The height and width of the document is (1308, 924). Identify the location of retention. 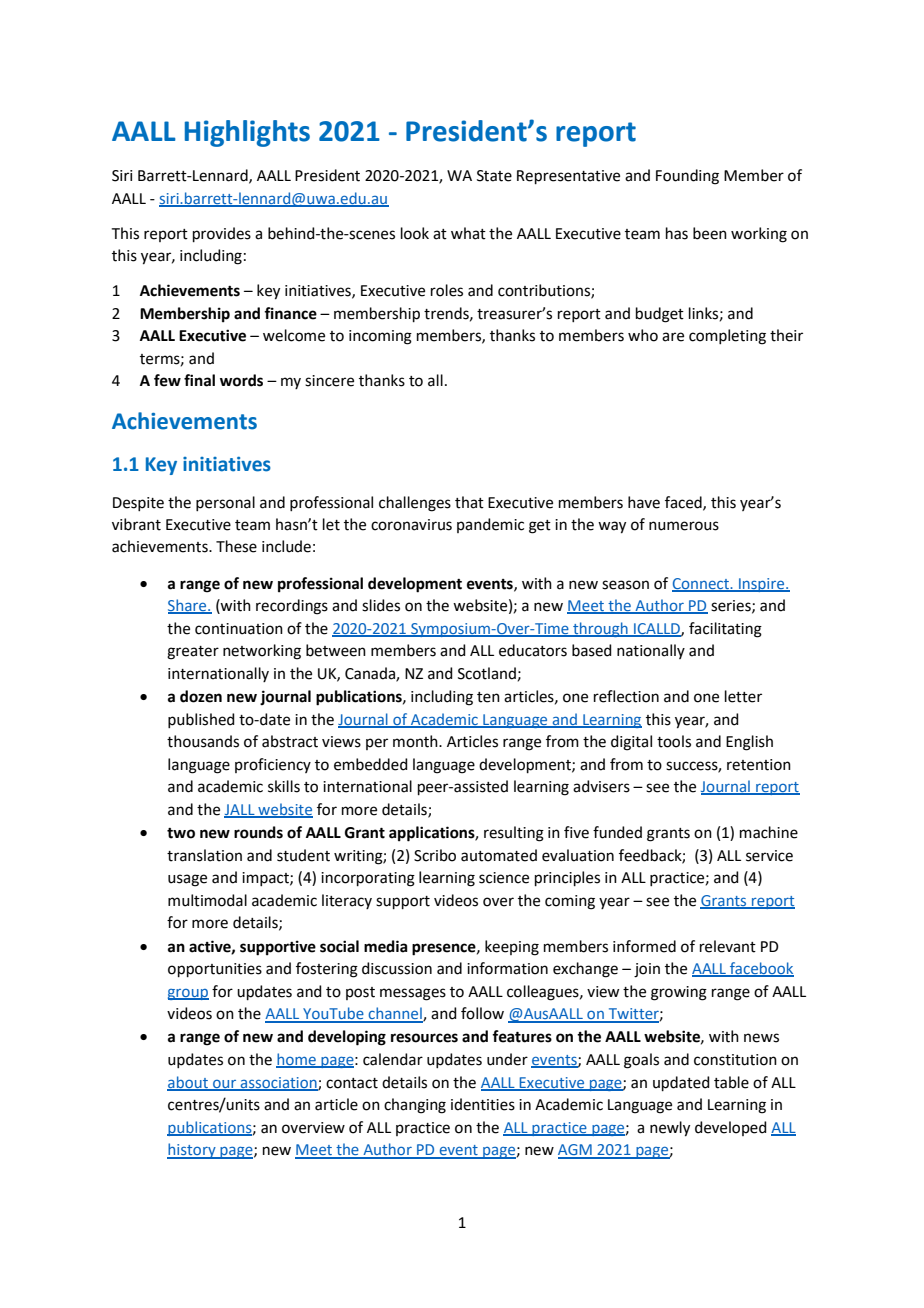
(759, 765).
